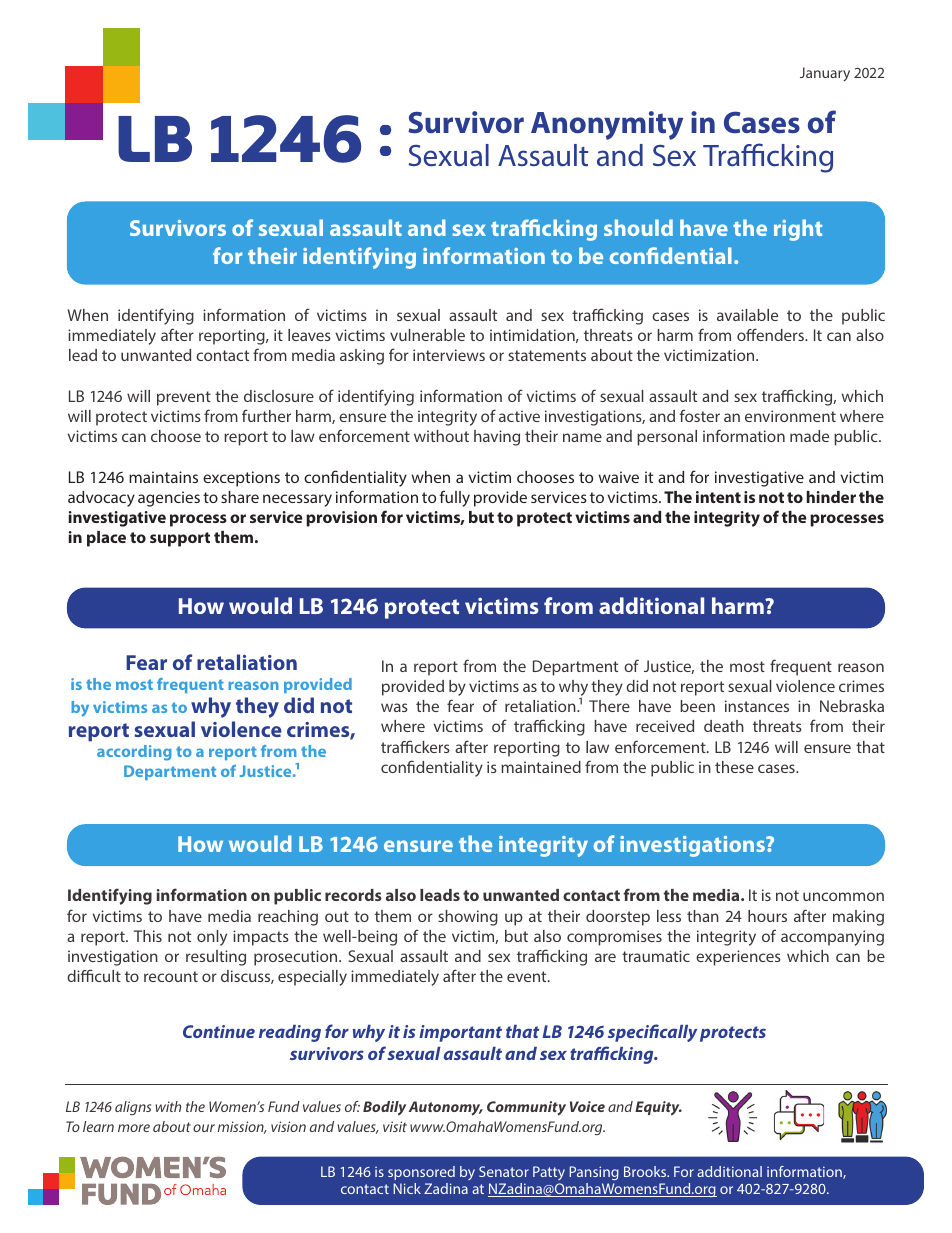  Describe the element at coordinates (767, 916) in the page. I see `hours` at that location.
